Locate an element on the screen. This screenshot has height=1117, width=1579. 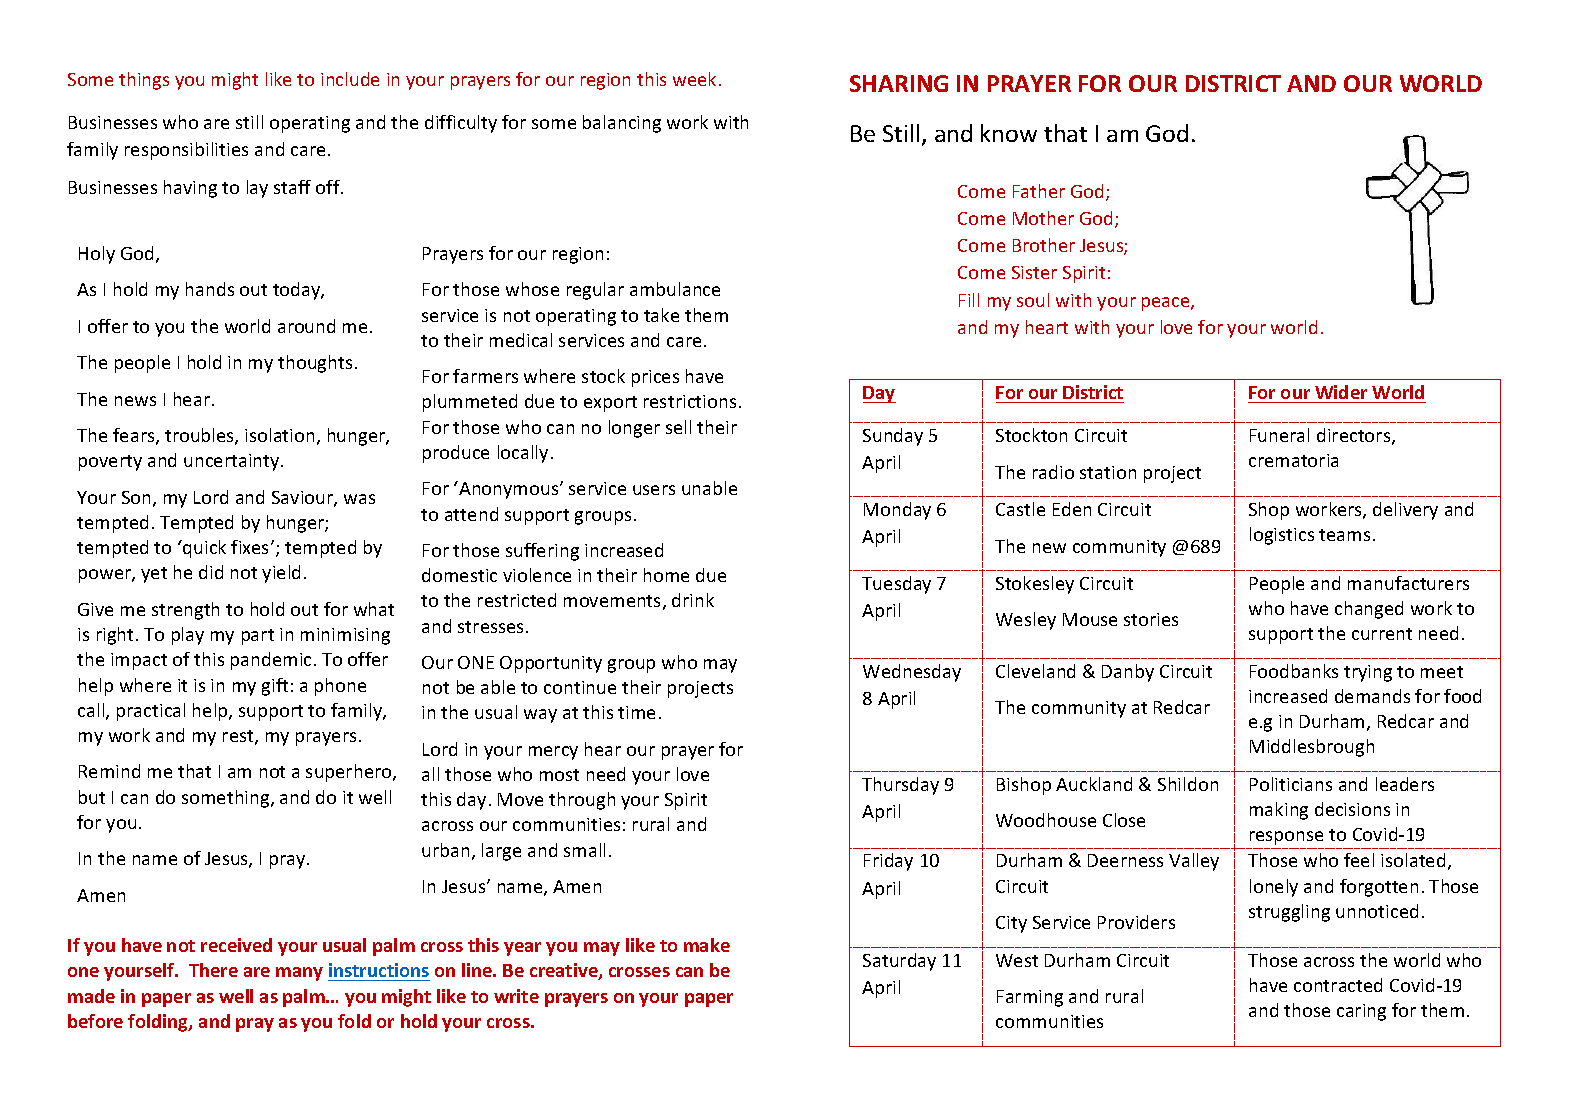
hands is located at coordinates (210, 289).
